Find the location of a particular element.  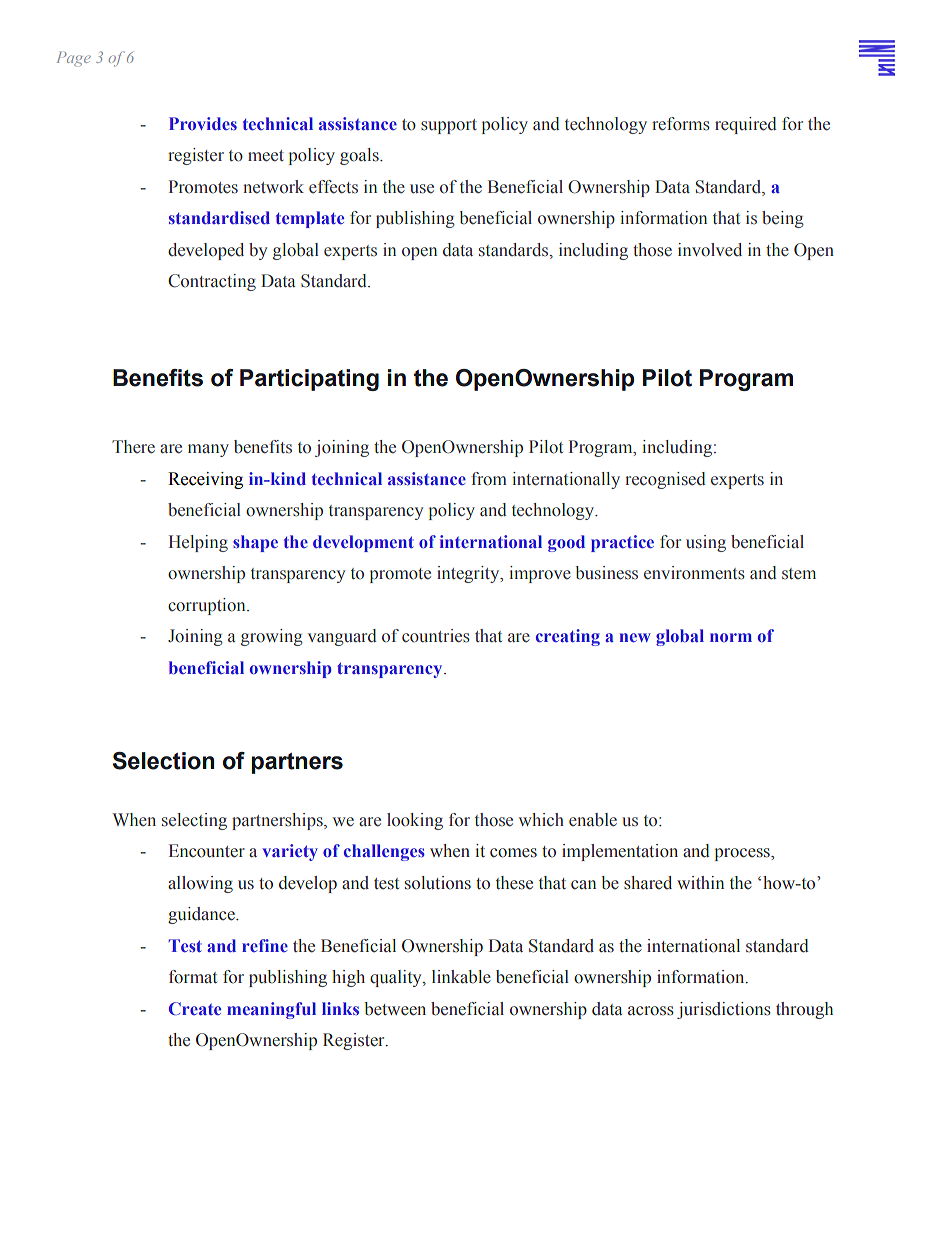

jurisdictions is located at coordinates (724, 1010).
